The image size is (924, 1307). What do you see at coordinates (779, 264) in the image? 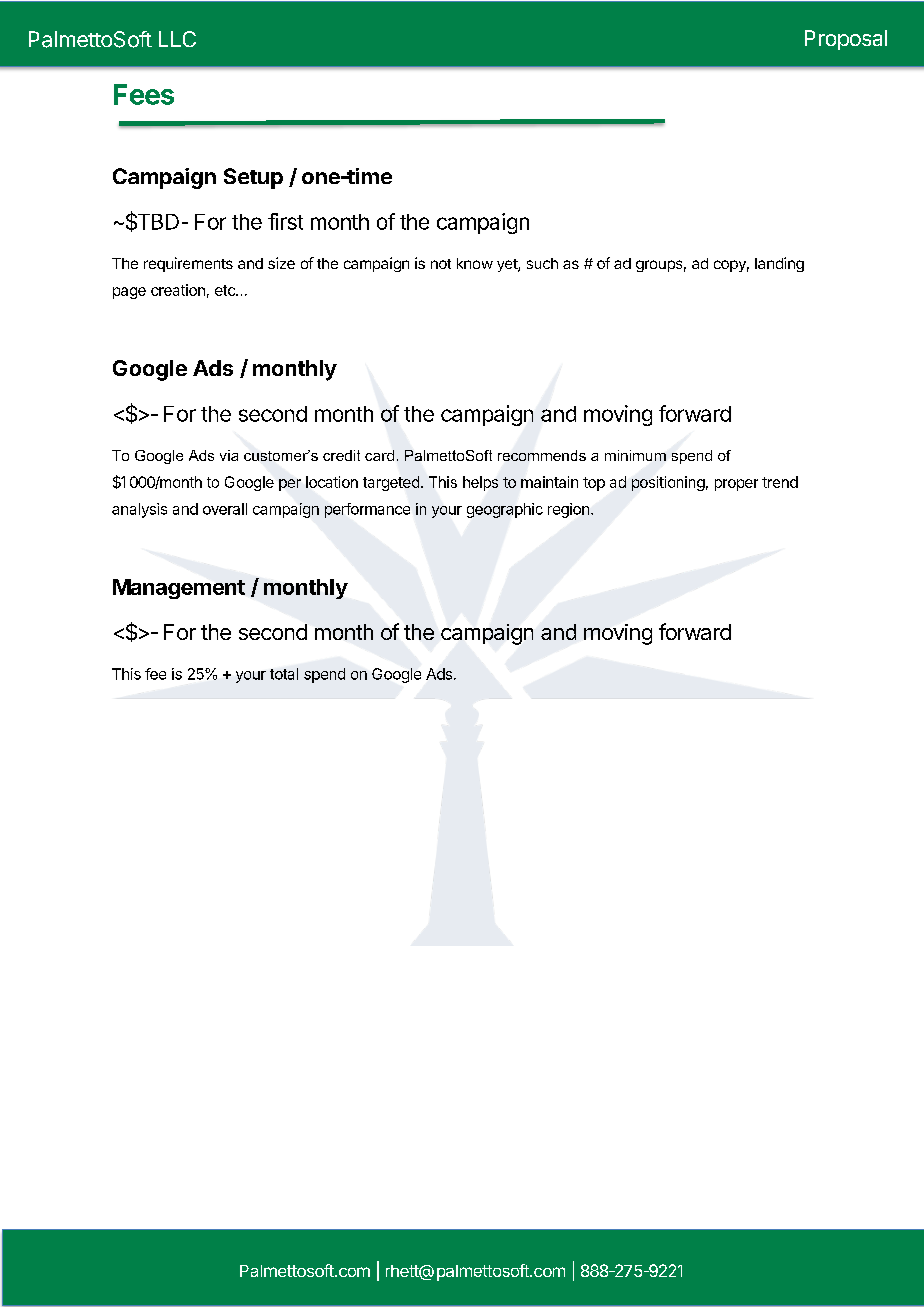
I see `landing` at bounding box center [779, 264].
